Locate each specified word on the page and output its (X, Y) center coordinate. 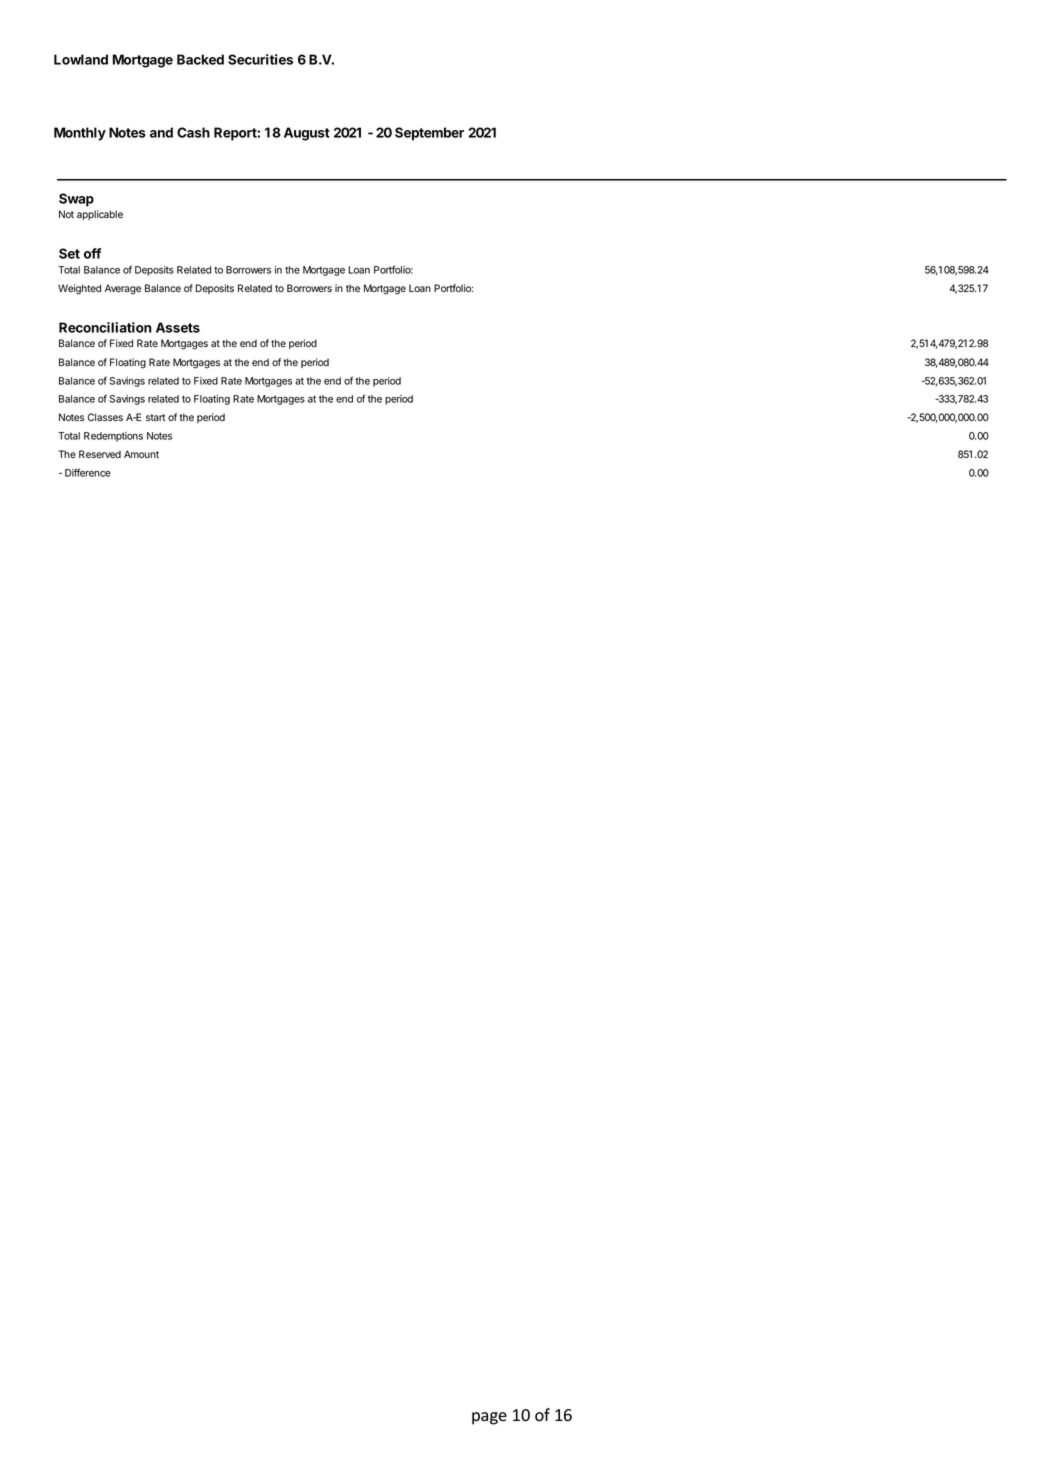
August (307, 134)
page (489, 1418)
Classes (105, 417)
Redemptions (113, 437)
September (429, 134)
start (155, 417)
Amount (141, 454)
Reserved (100, 454)
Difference (88, 472)
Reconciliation (105, 327)
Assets (178, 327)
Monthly (80, 134)
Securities (260, 59)
